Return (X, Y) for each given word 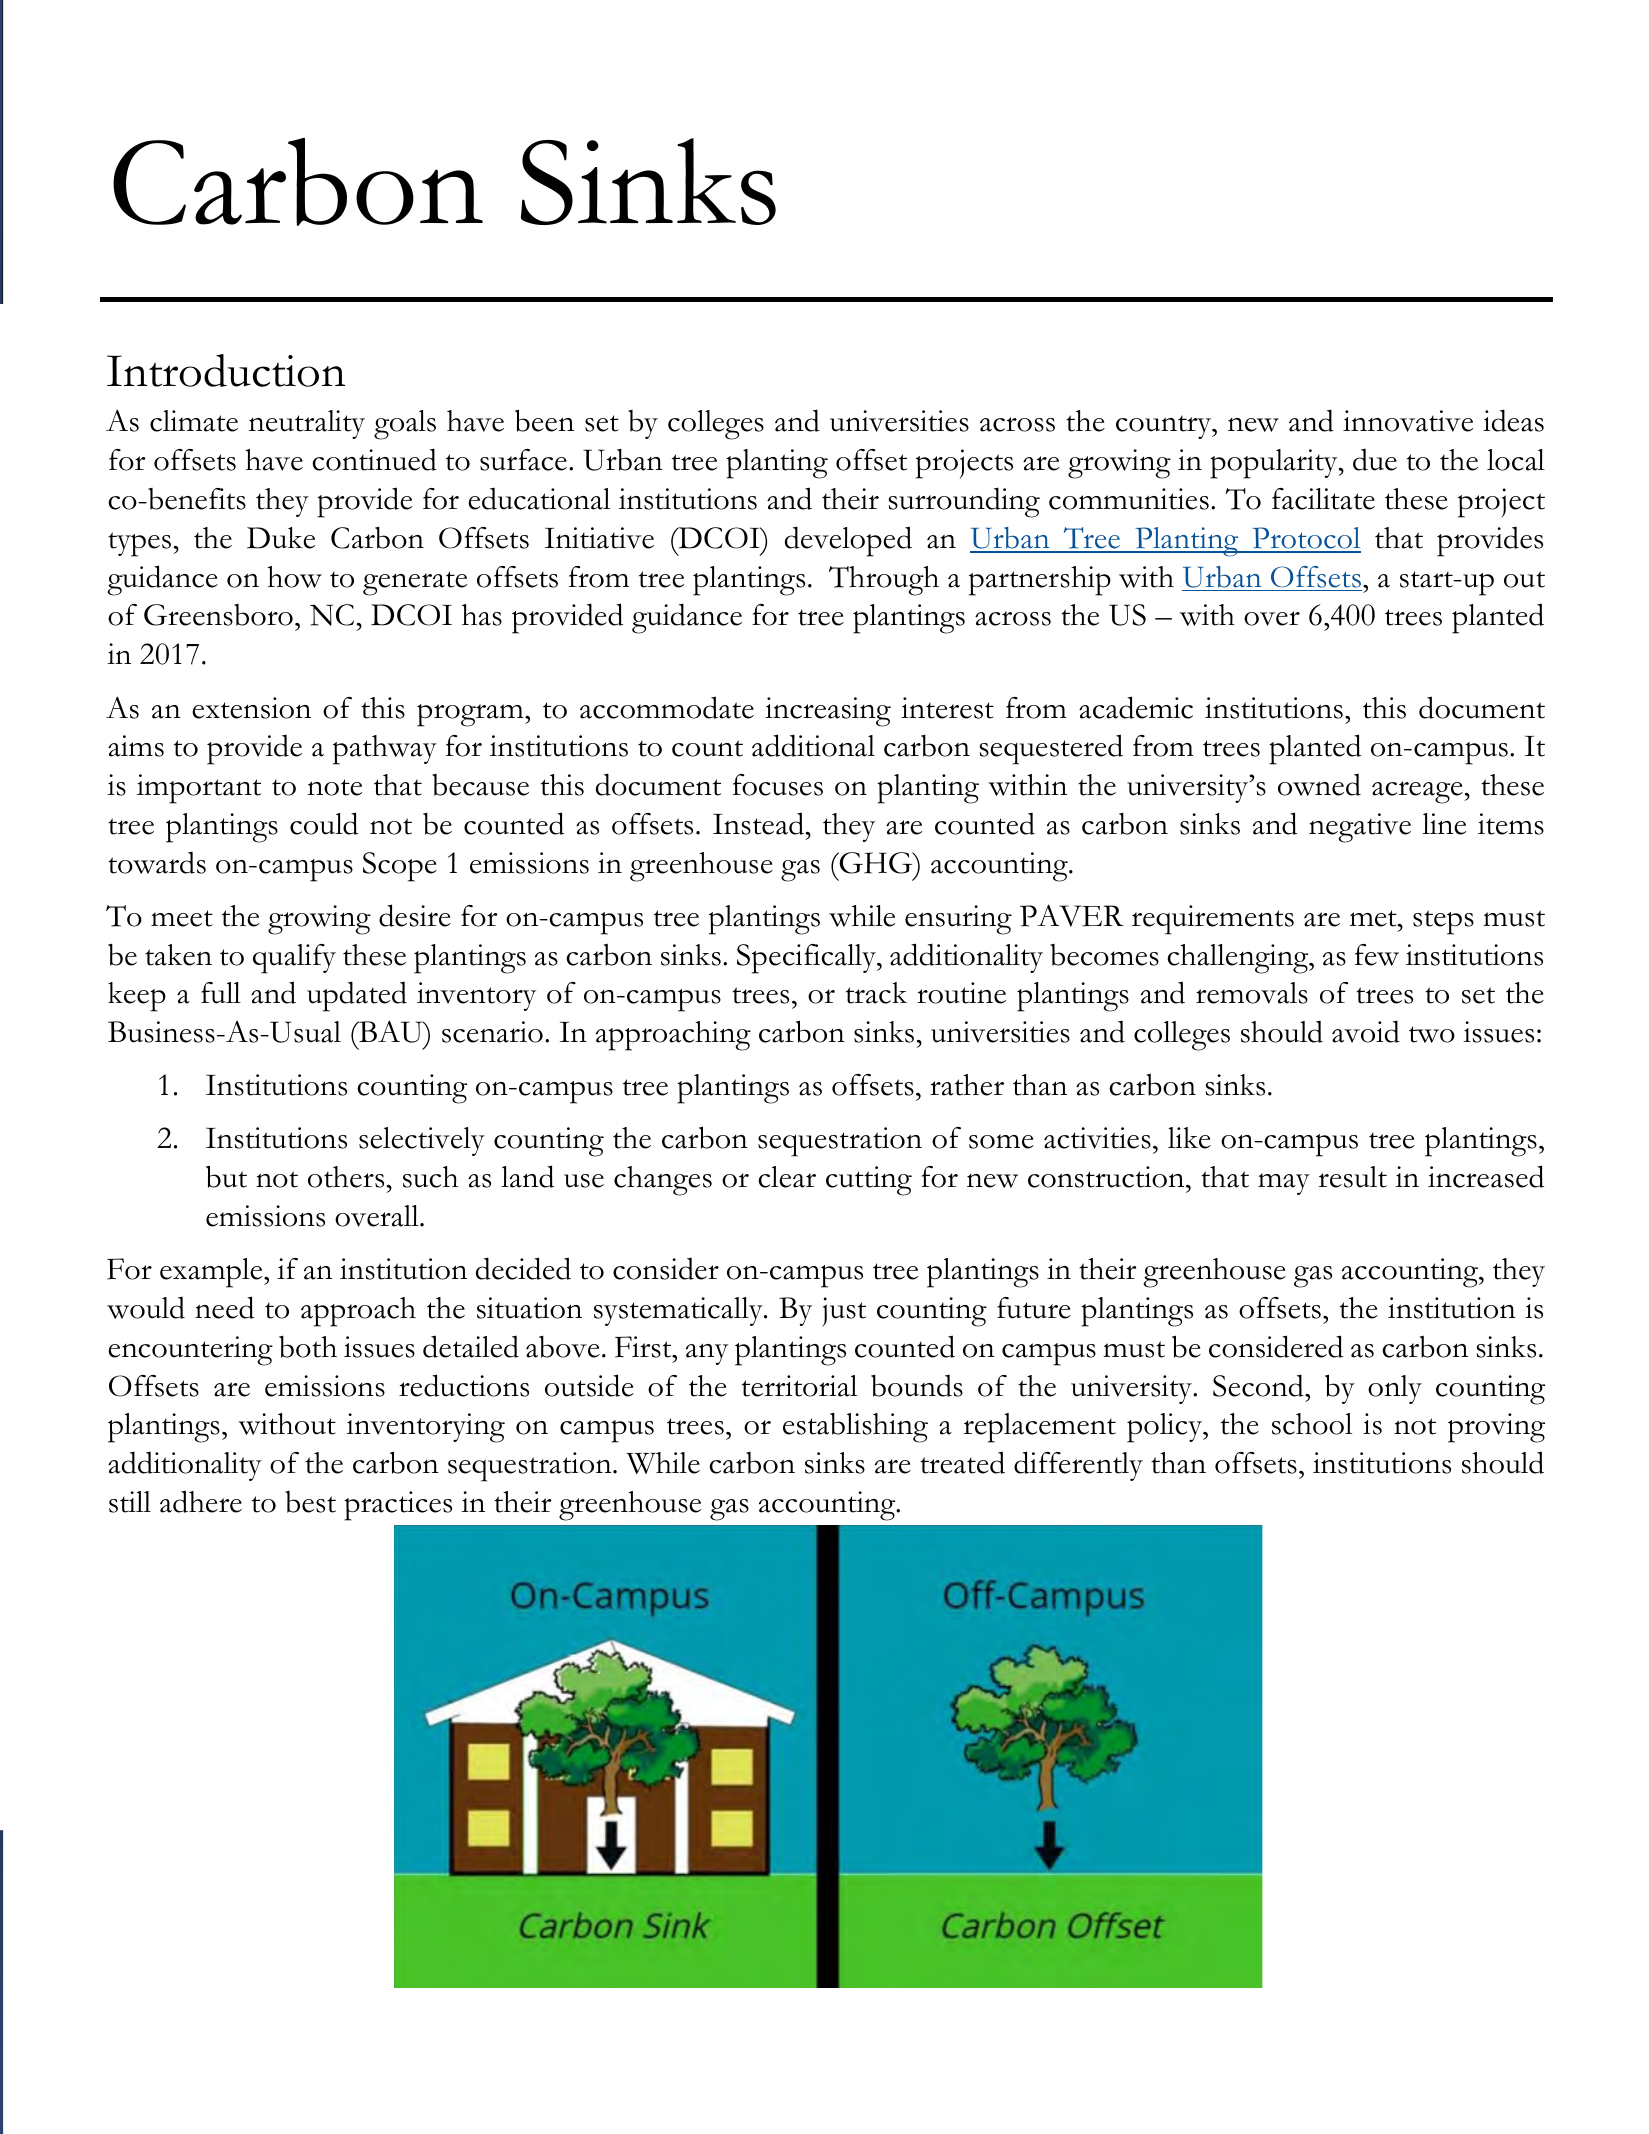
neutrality (307, 424)
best (310, 1502)
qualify (294, 959)
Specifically (807, 959)
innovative (1408, 421)
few (1377, 955)
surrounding (964, 502)
